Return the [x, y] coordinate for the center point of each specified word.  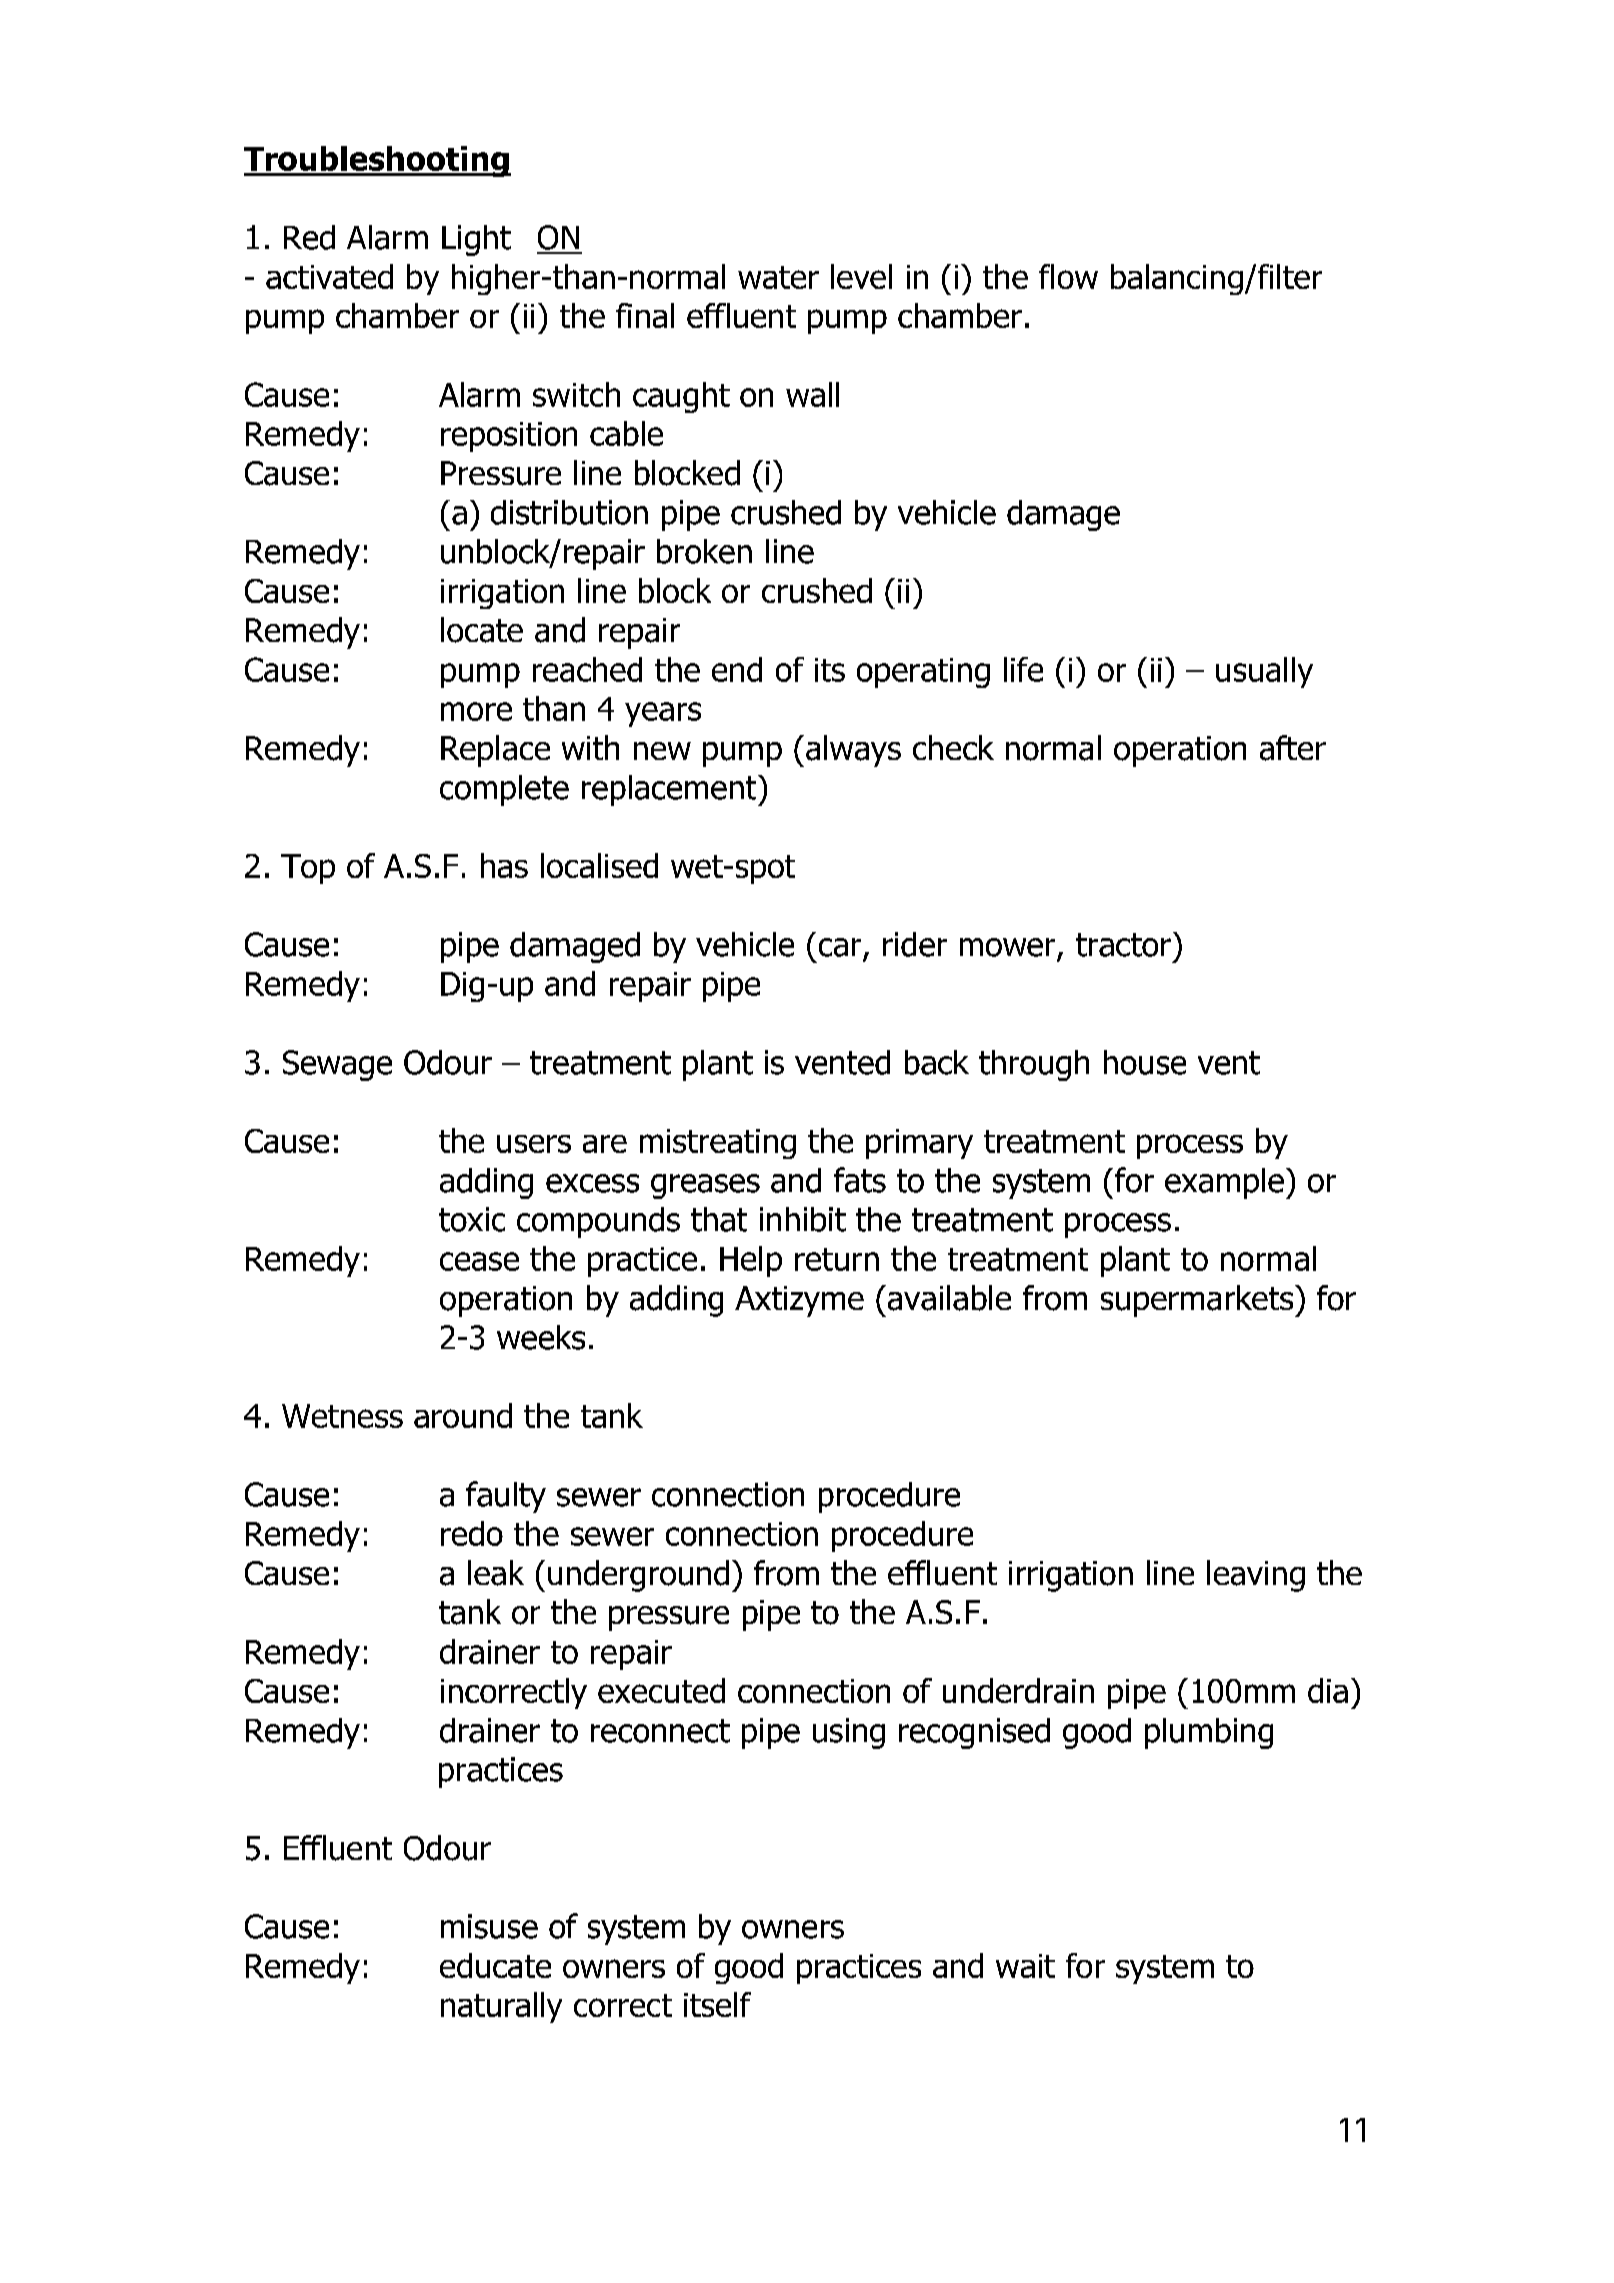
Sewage [337, 1065]
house [1145, 1062]
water [778, 277]
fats [860, 1180]
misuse [489, 1926]
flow [1068, 276]
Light [476, 240]
